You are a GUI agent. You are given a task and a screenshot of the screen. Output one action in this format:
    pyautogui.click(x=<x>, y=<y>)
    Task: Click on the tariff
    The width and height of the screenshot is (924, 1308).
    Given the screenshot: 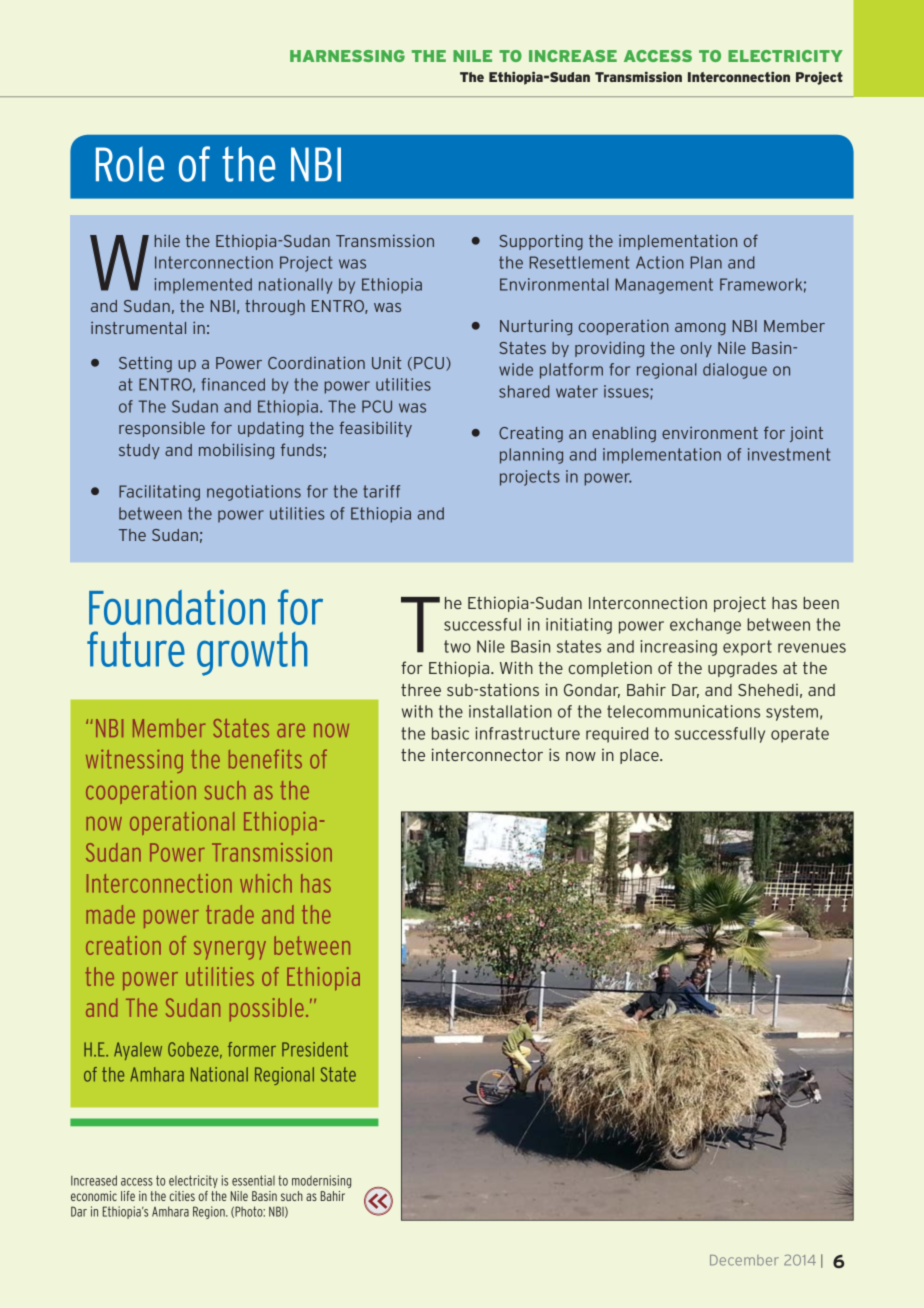 What is the action you would take?
    pyautogui.click(x=381, y=491)
